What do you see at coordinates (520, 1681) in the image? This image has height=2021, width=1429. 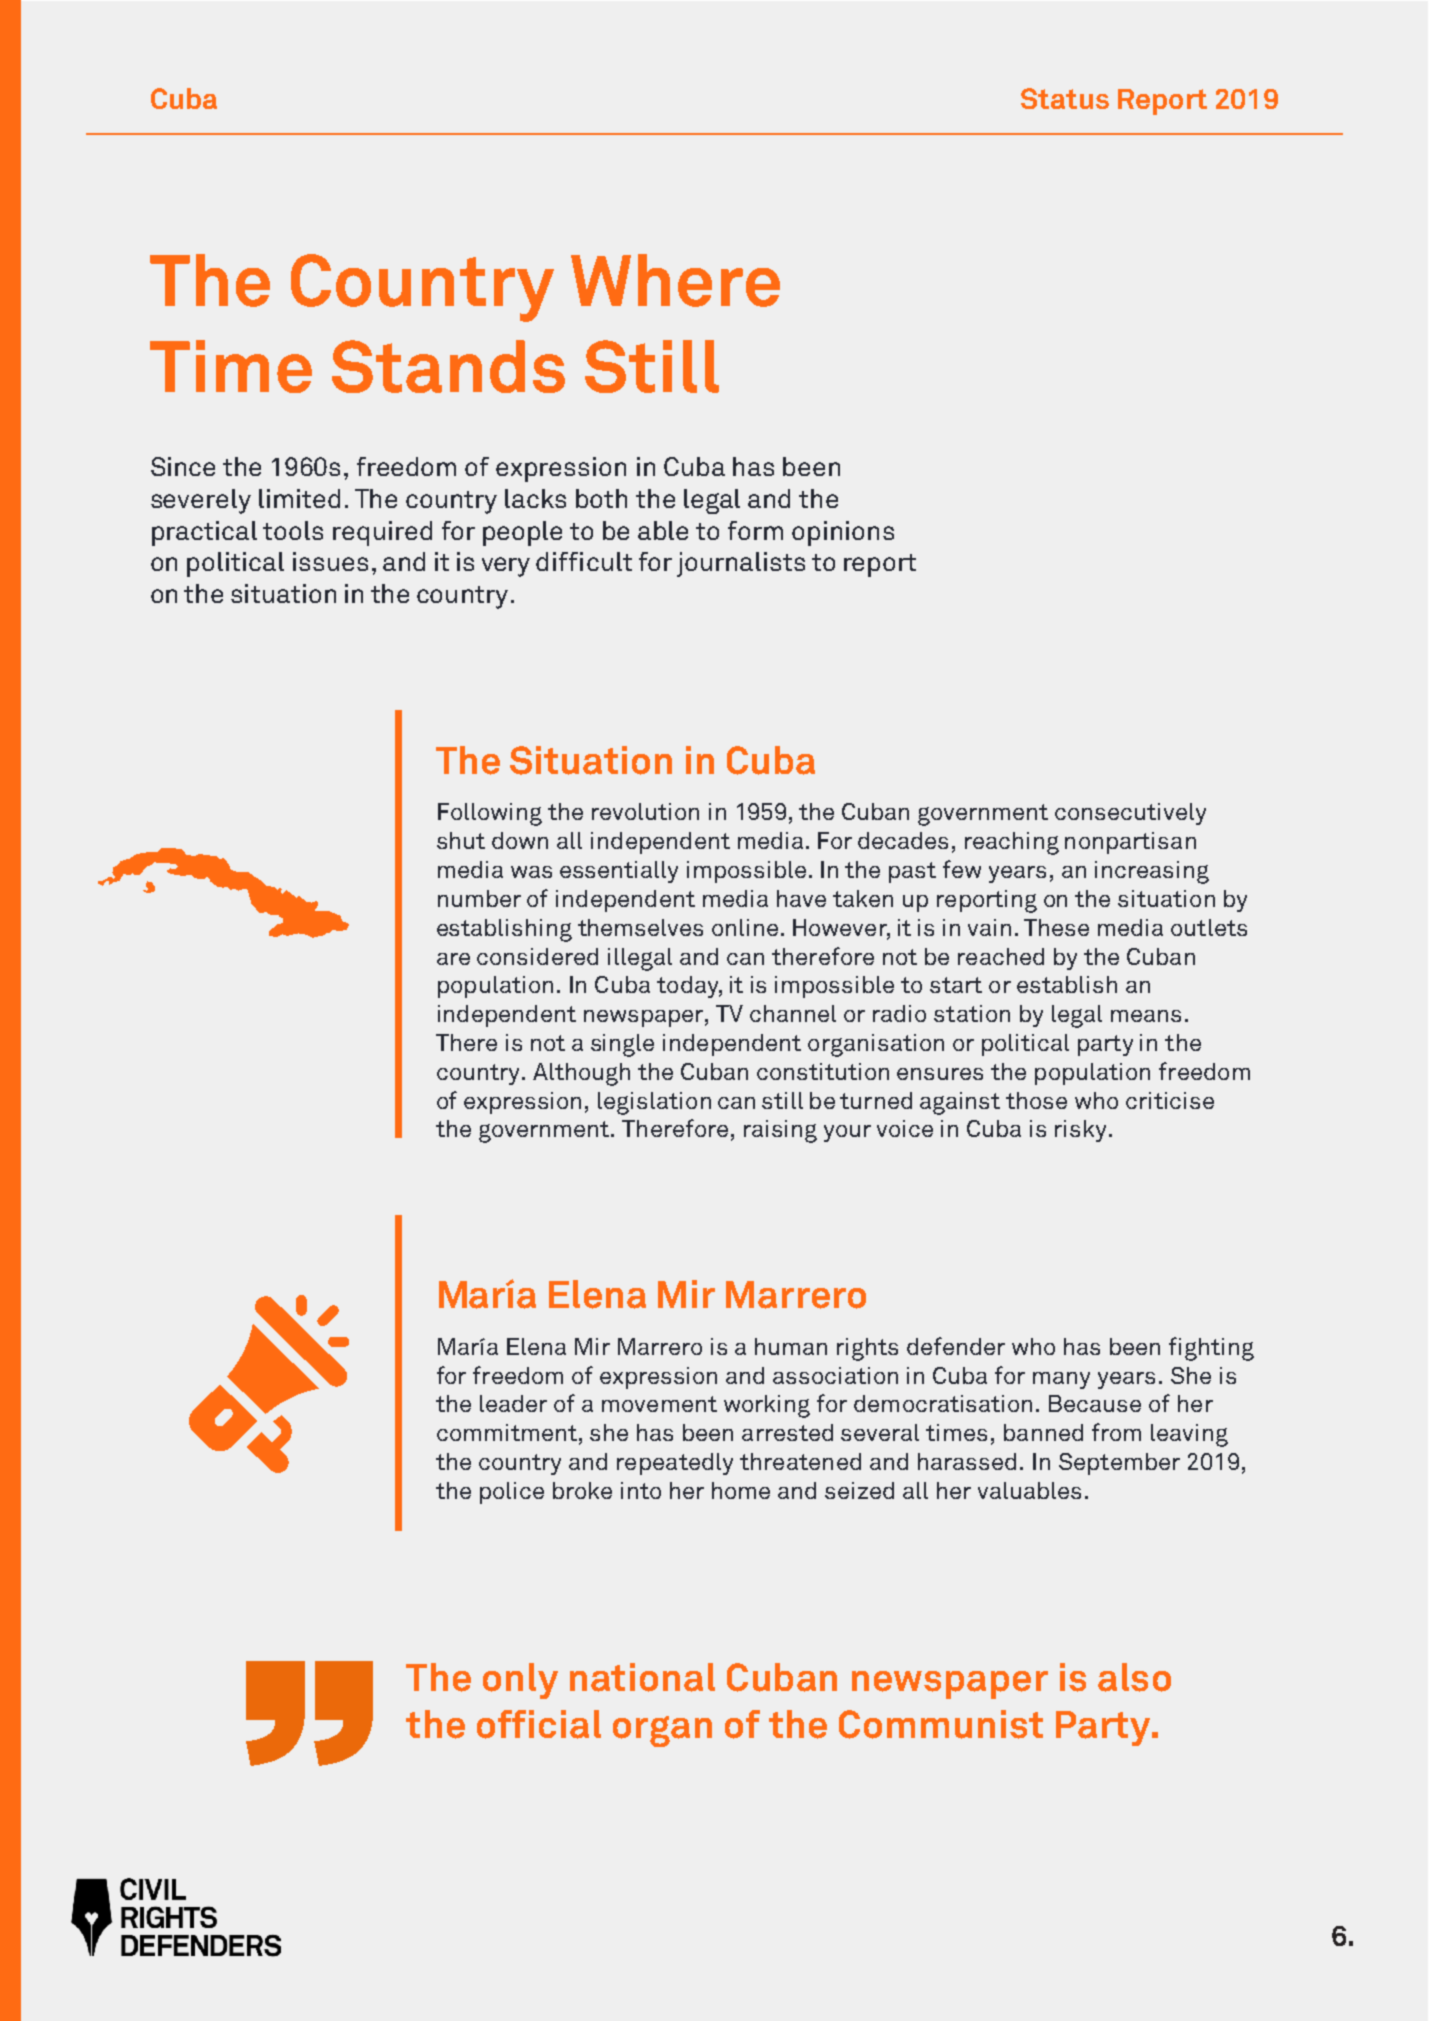 I see `only` at bounding box center [520, 1681].
